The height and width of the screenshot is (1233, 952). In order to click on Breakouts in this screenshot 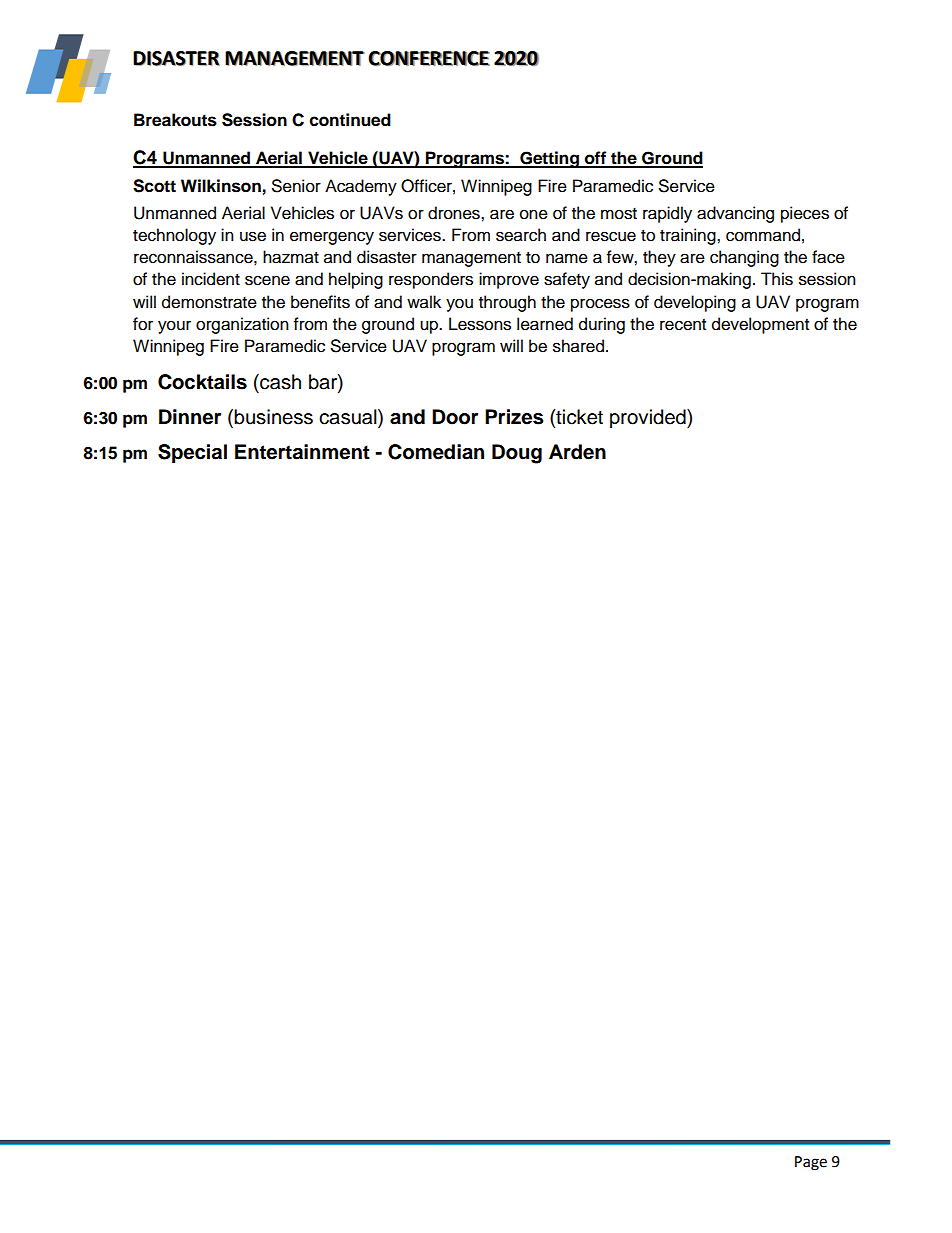, I will do `click(175, 120)`.
